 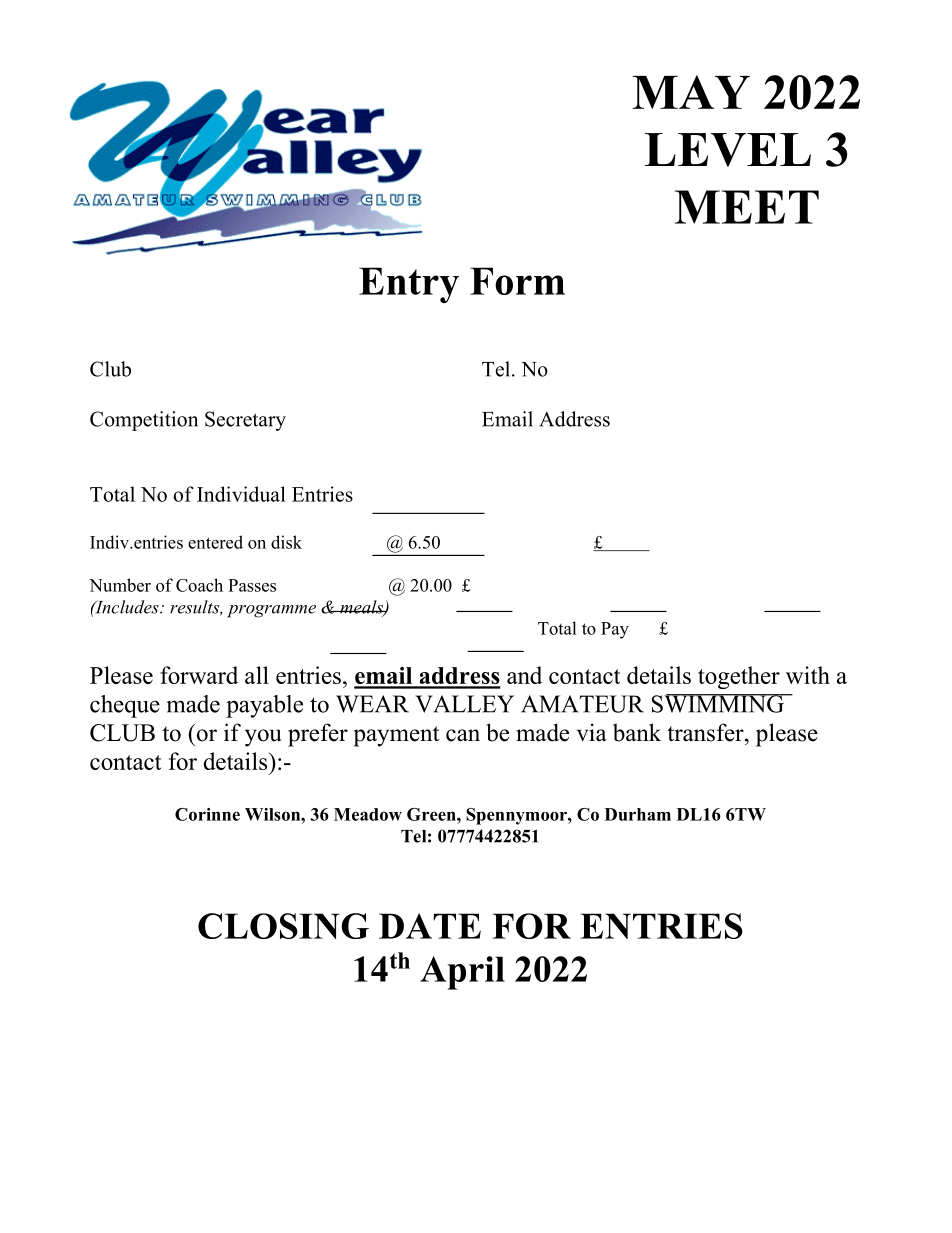 What do you see at coordinates (739, 677) in the screenshot?
I see `together` at bounding box center [739, 677].
